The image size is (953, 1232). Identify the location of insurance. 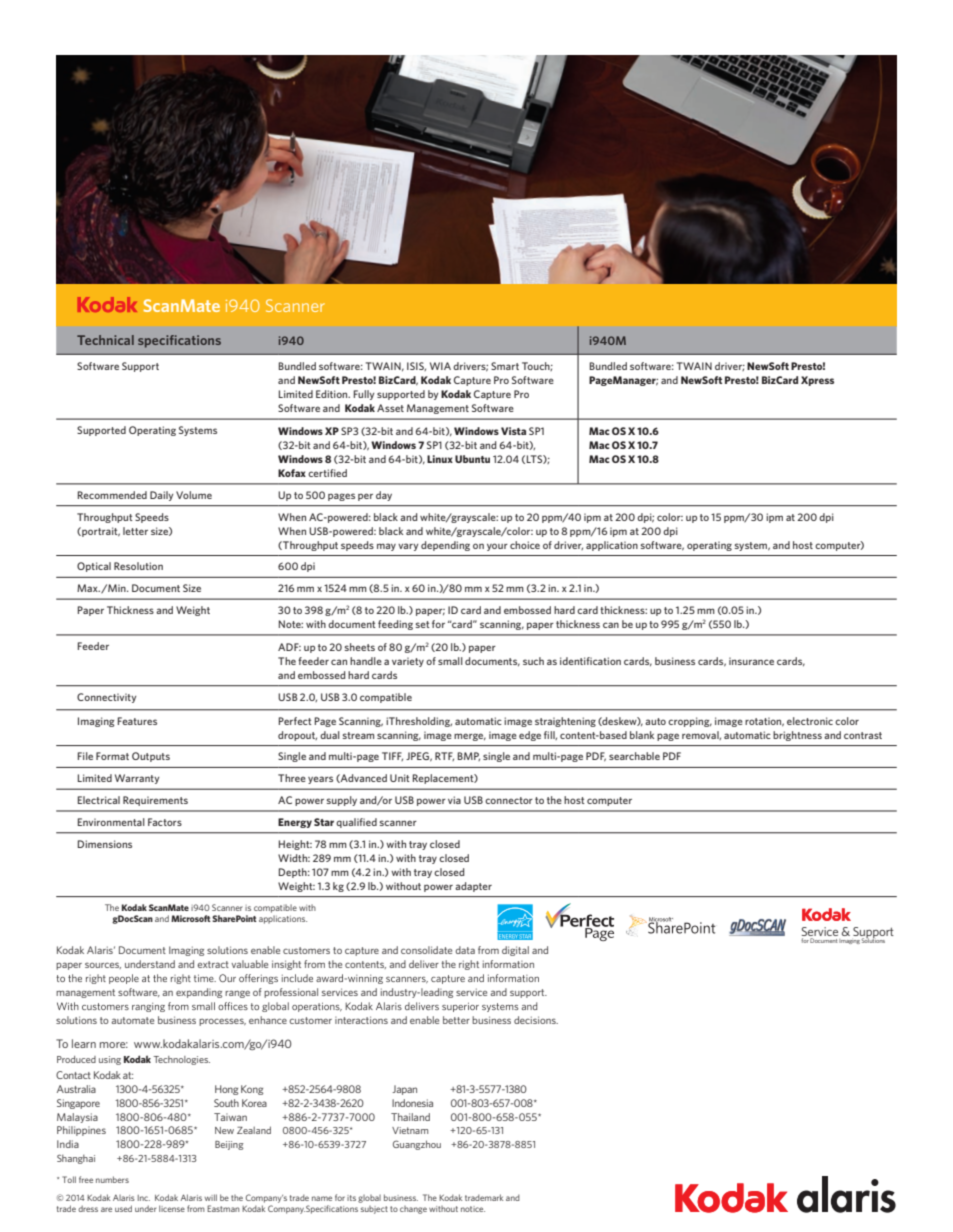
(751, 661).
